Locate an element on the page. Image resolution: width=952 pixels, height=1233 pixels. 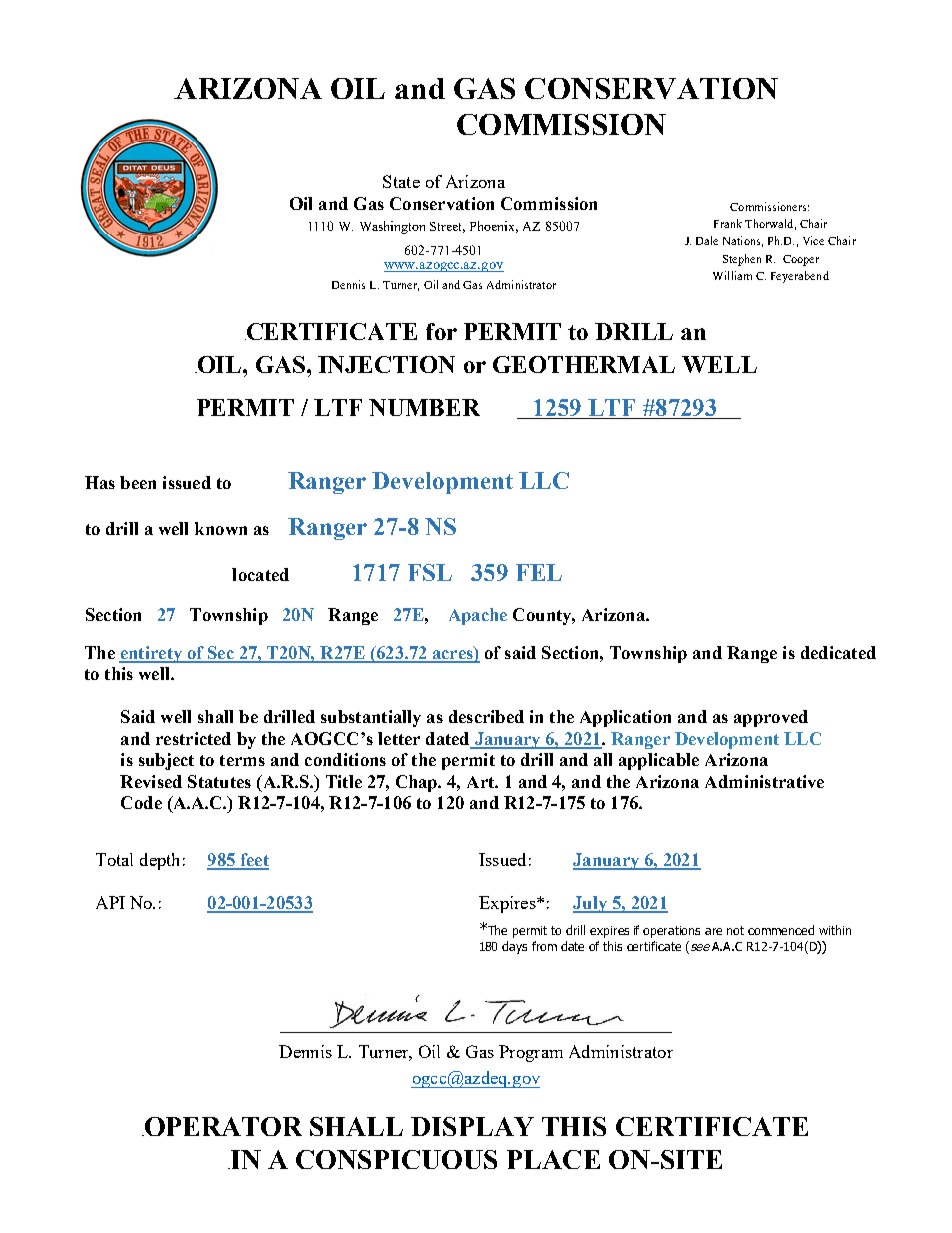
FSL is located at coordinates (430, 572).
